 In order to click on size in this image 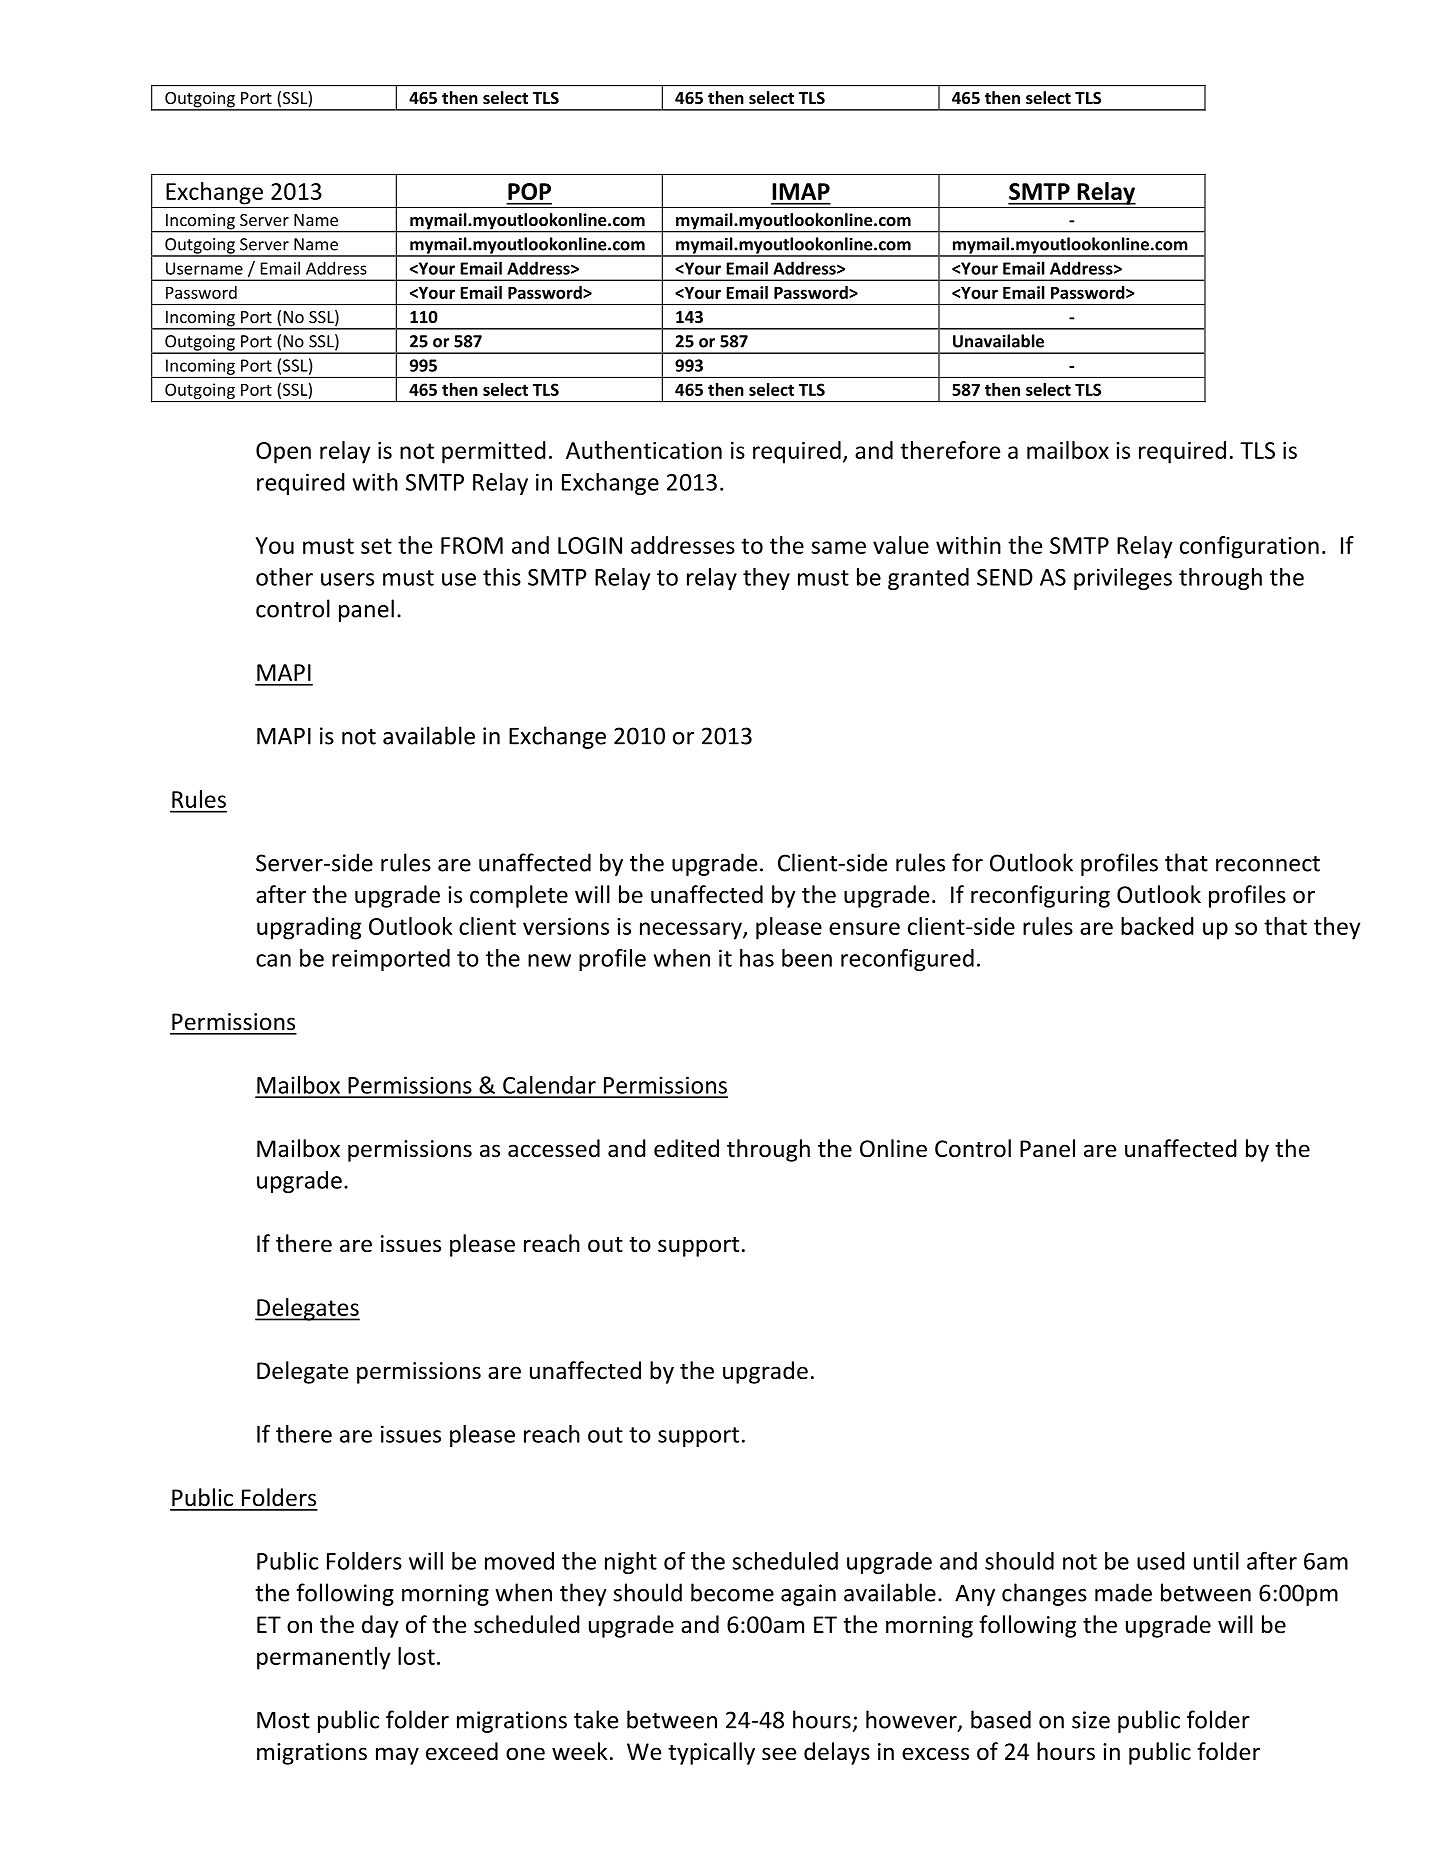, I will do `click(1091, 1720)`.
